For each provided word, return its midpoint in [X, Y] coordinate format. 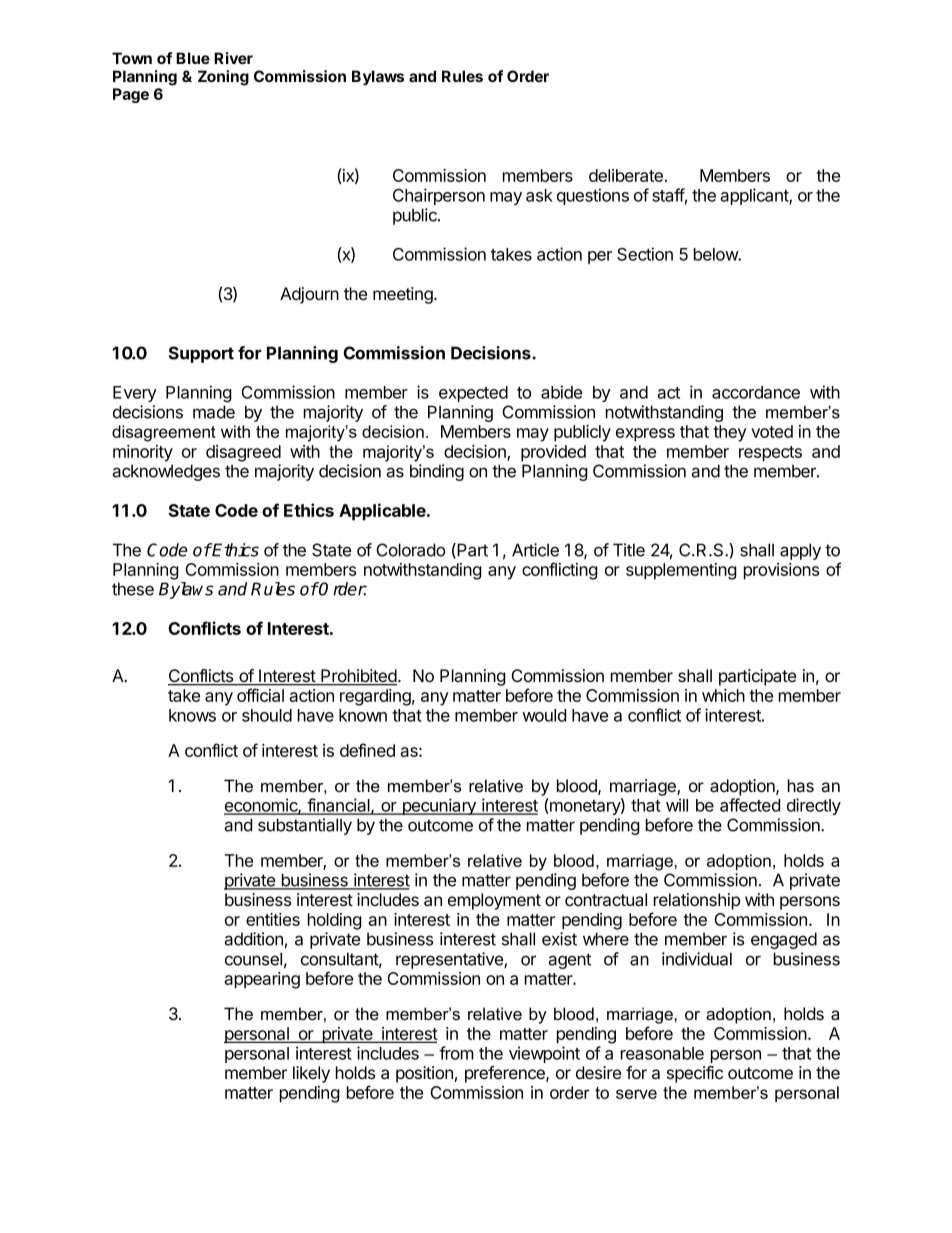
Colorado [411, 550]
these [133, 589]
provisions [781, 571]
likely [311, 1074]
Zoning [223, 78]
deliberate [626, 175]
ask [539, 195]
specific [695, 1074]
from [456, 1053]
